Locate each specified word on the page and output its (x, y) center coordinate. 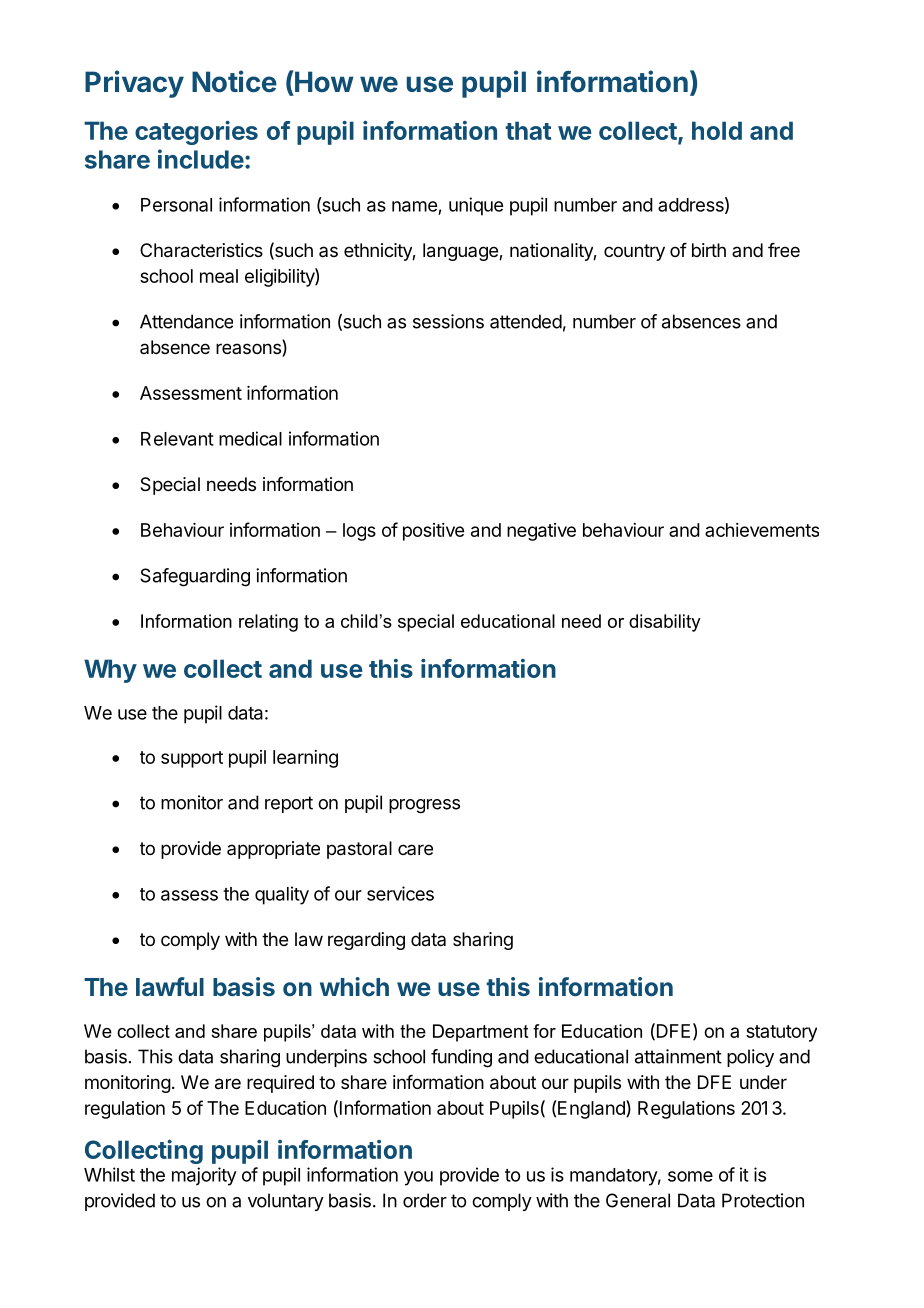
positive (433, 532)
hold (717, 130)
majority (204, 1176)
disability (665, 623)
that (528, 130)
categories (196, 133)
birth (709, 250)
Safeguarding (195, 577)
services (400, 893)
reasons (249, 350)
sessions (448, 321)
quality (282, 895)
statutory (781, 1033)
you (418, 1178)
